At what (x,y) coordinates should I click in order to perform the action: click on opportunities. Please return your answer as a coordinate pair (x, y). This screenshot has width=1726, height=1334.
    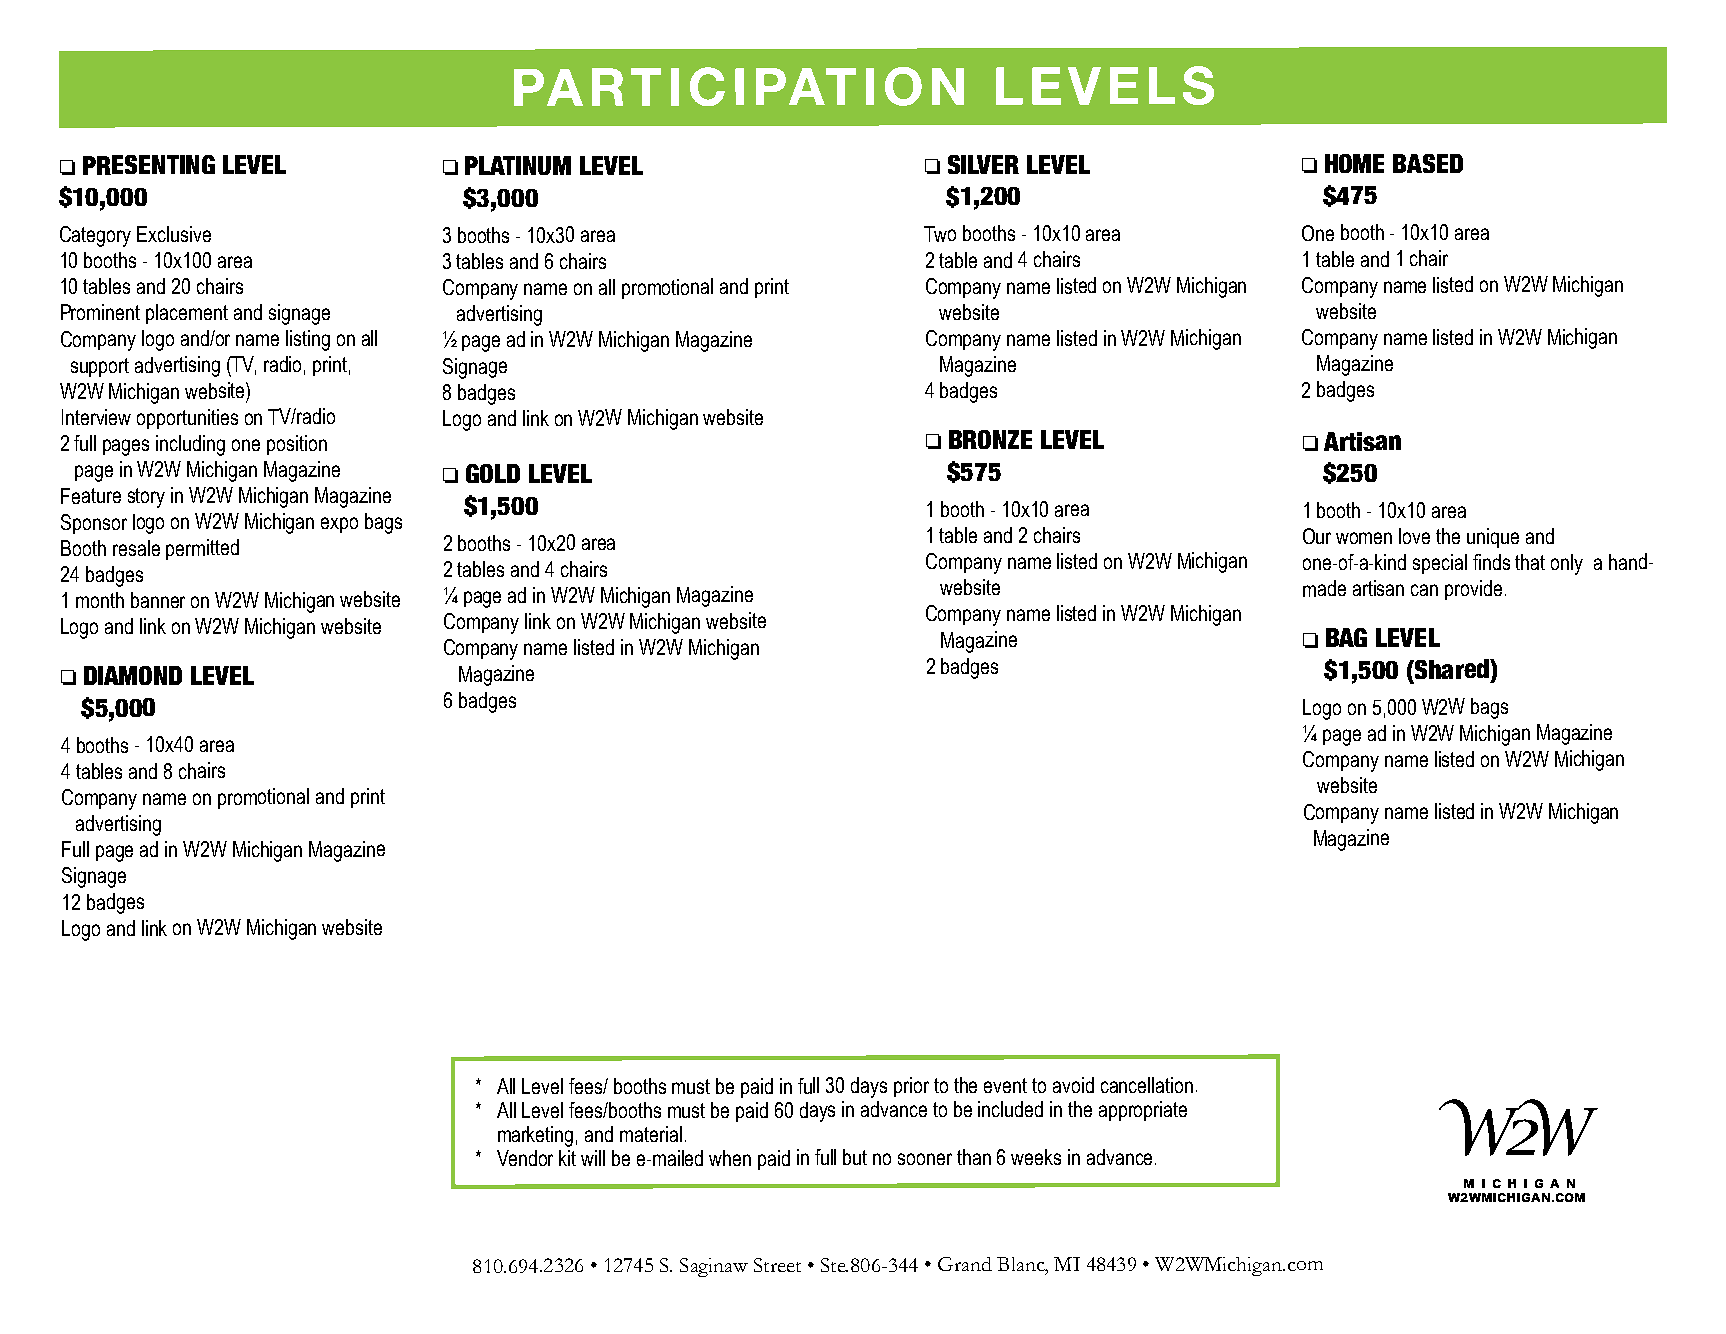
    Looking at the image, I should click on (187, 419).
